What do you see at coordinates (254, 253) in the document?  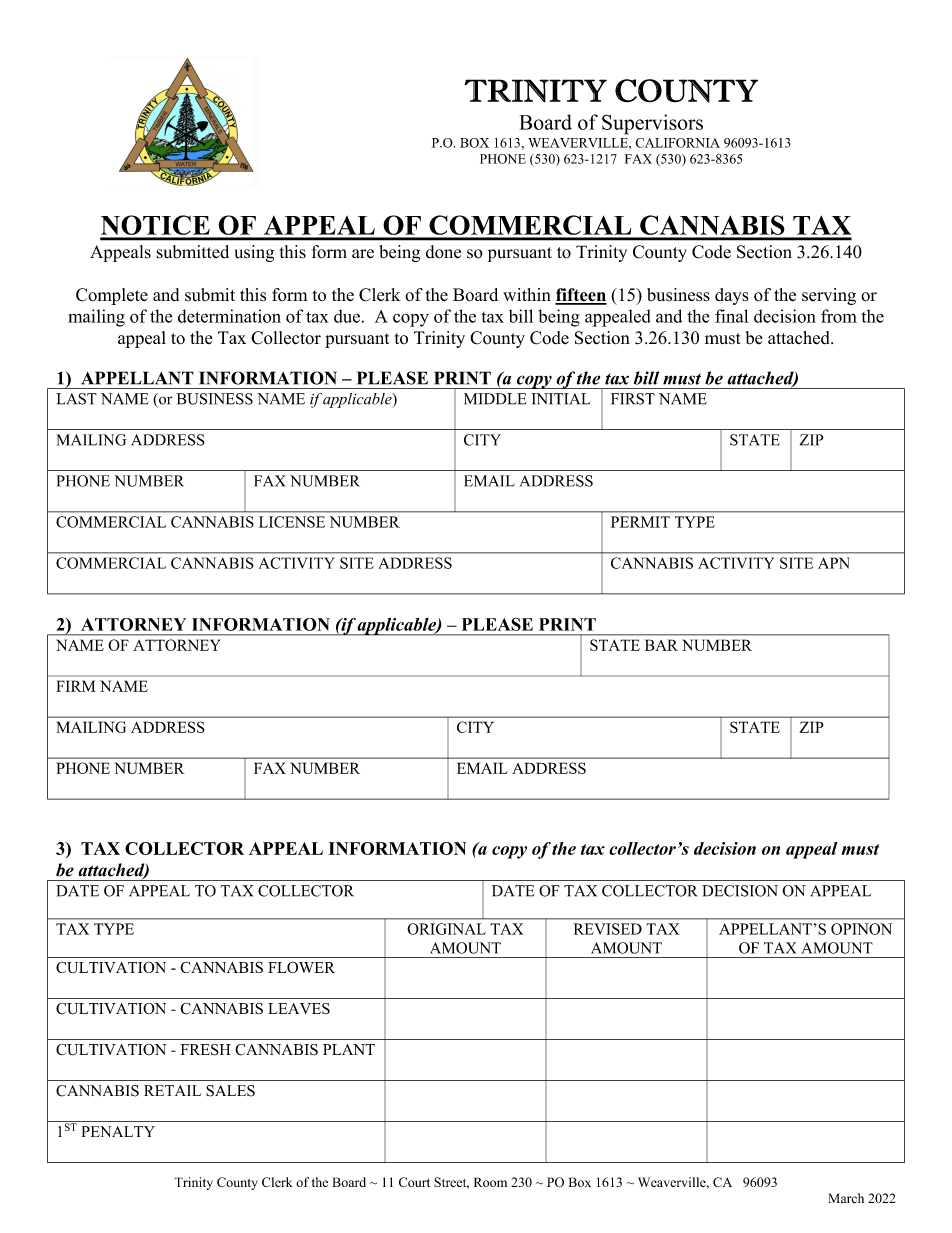 I see `using` at bounding box center [254, 253].
